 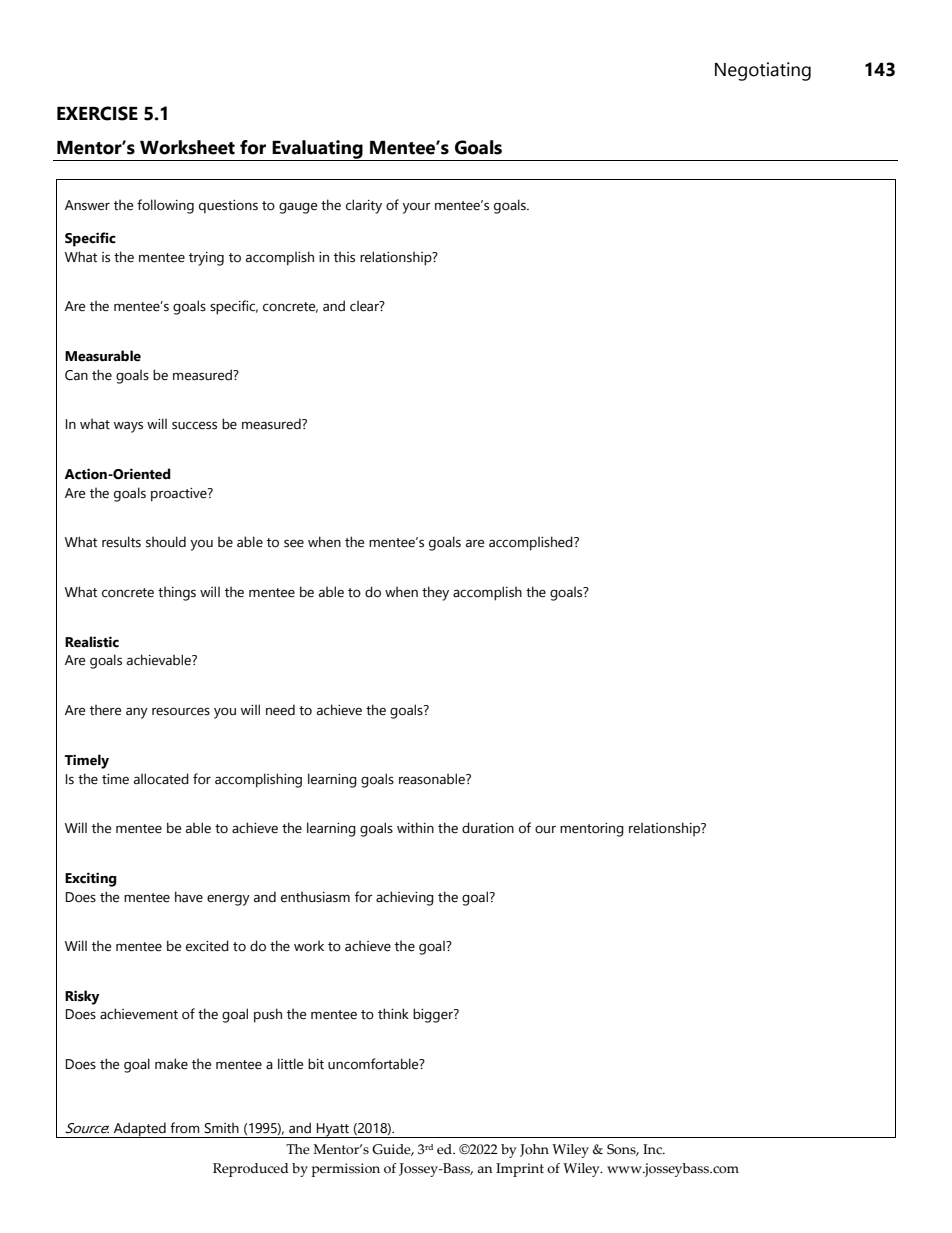 What do you see at coordinates (177, 593) in the screenshot?
I see `things` at bounding box center [177, 593].
